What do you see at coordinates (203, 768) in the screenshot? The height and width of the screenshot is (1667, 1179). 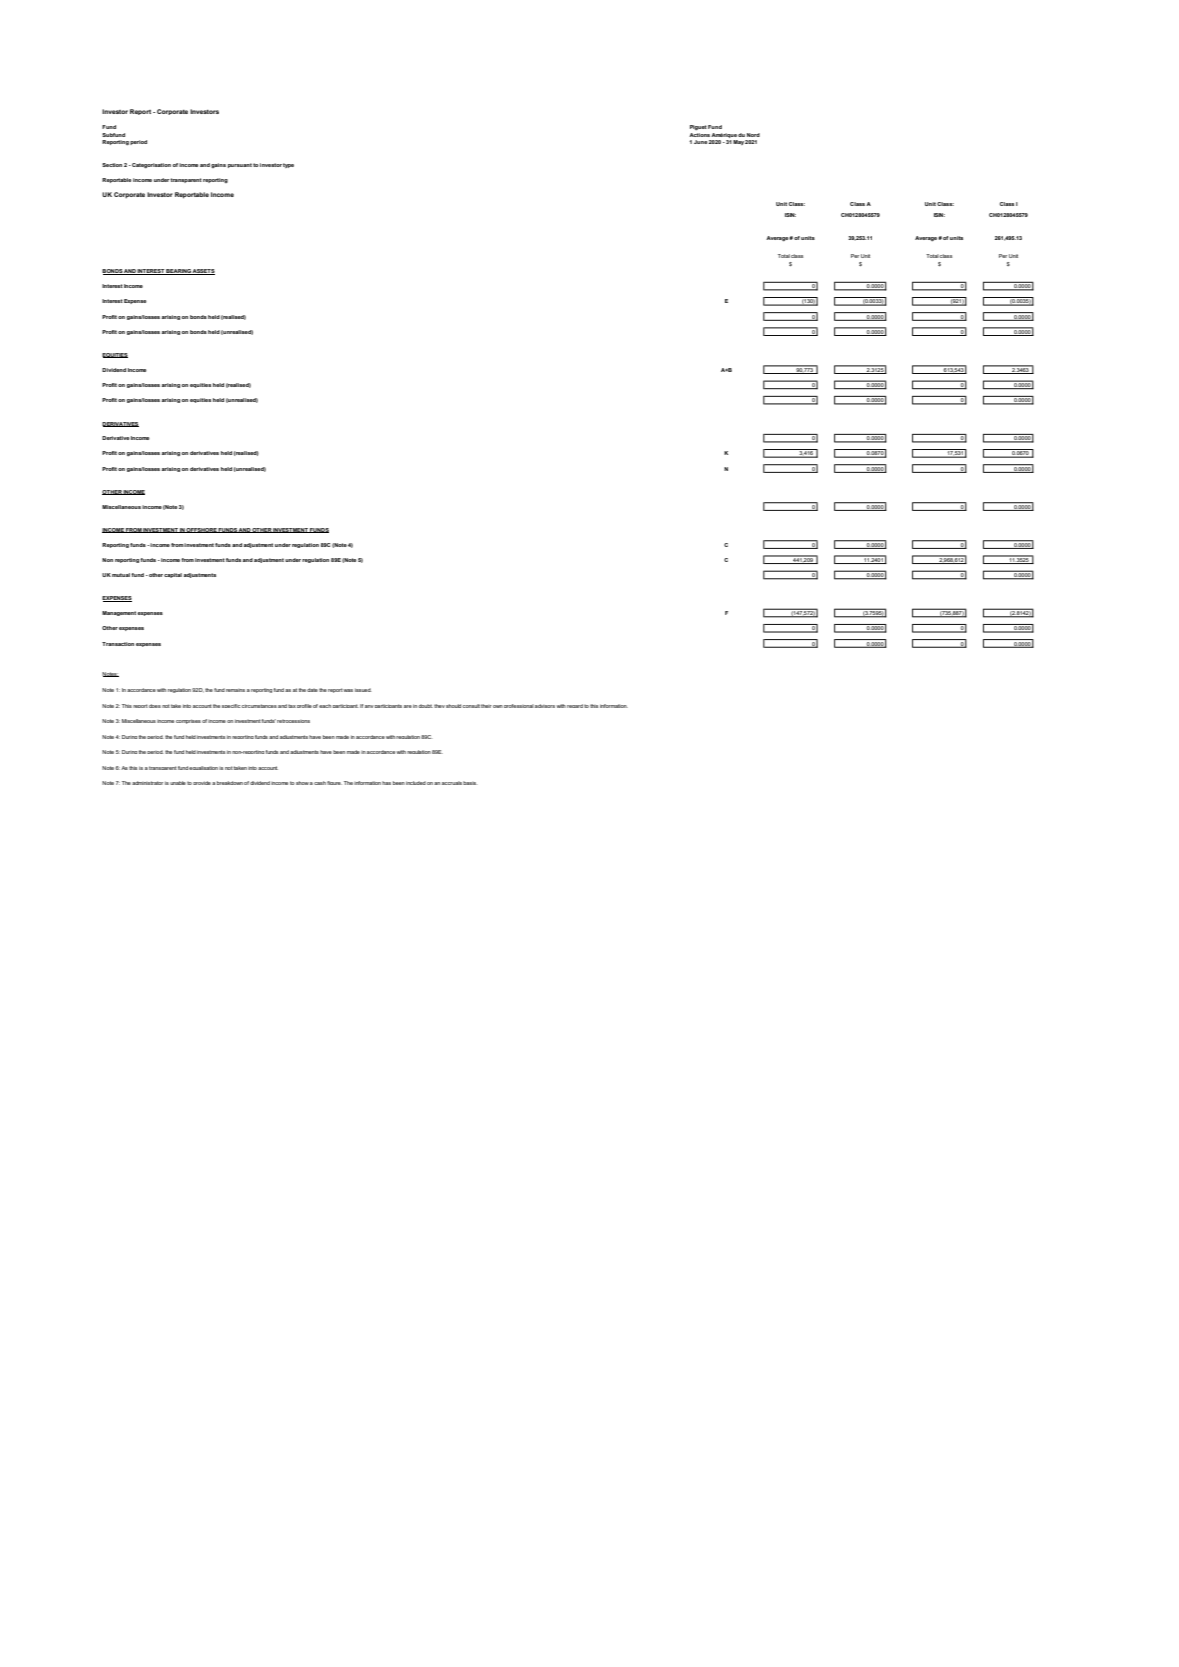 I see `equalisation` at bounding box center [203, 768].
